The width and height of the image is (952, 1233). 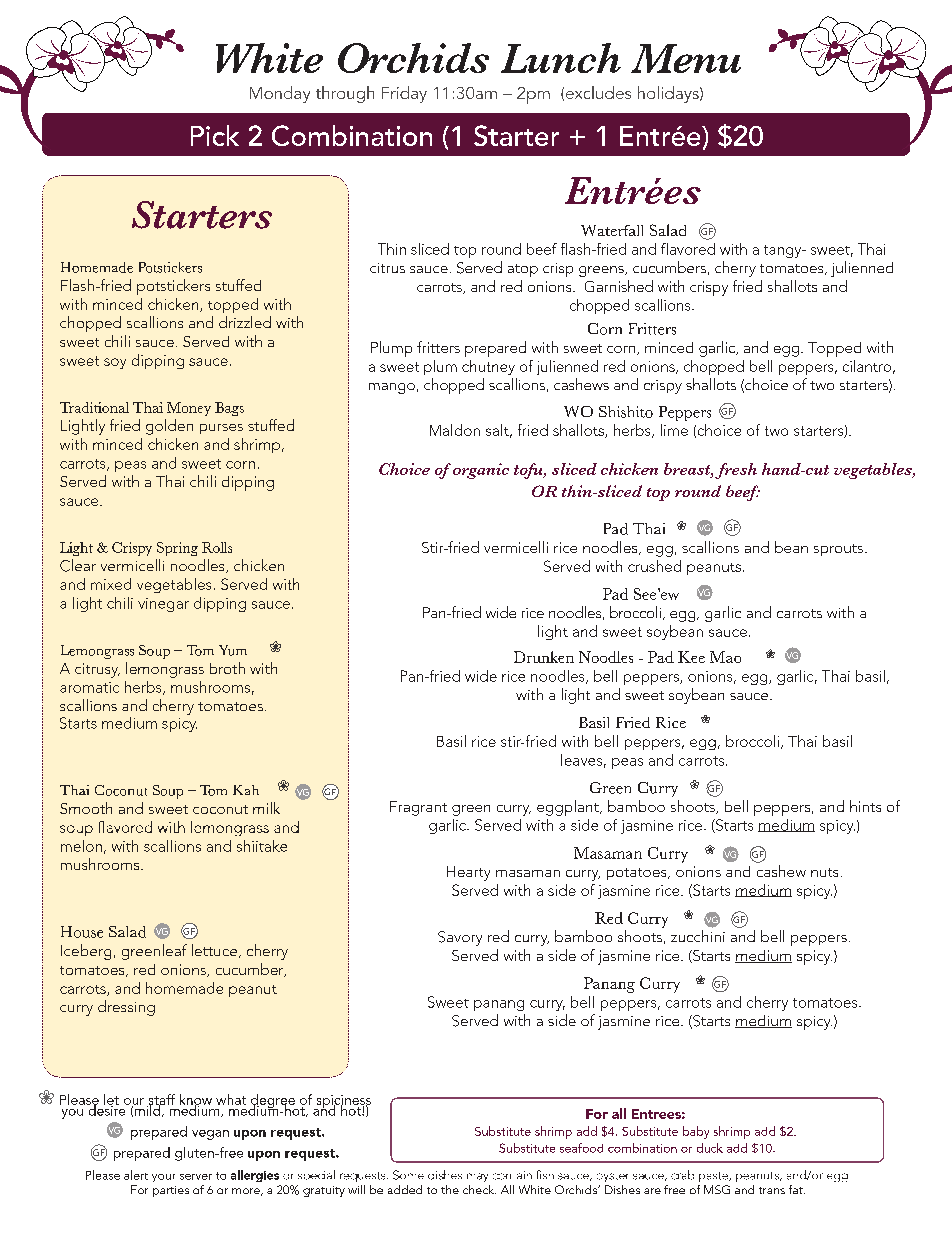 What do you see at coordinates (772, 1190) in the image?
I see `trans` at bounding box center [772, 1190].
